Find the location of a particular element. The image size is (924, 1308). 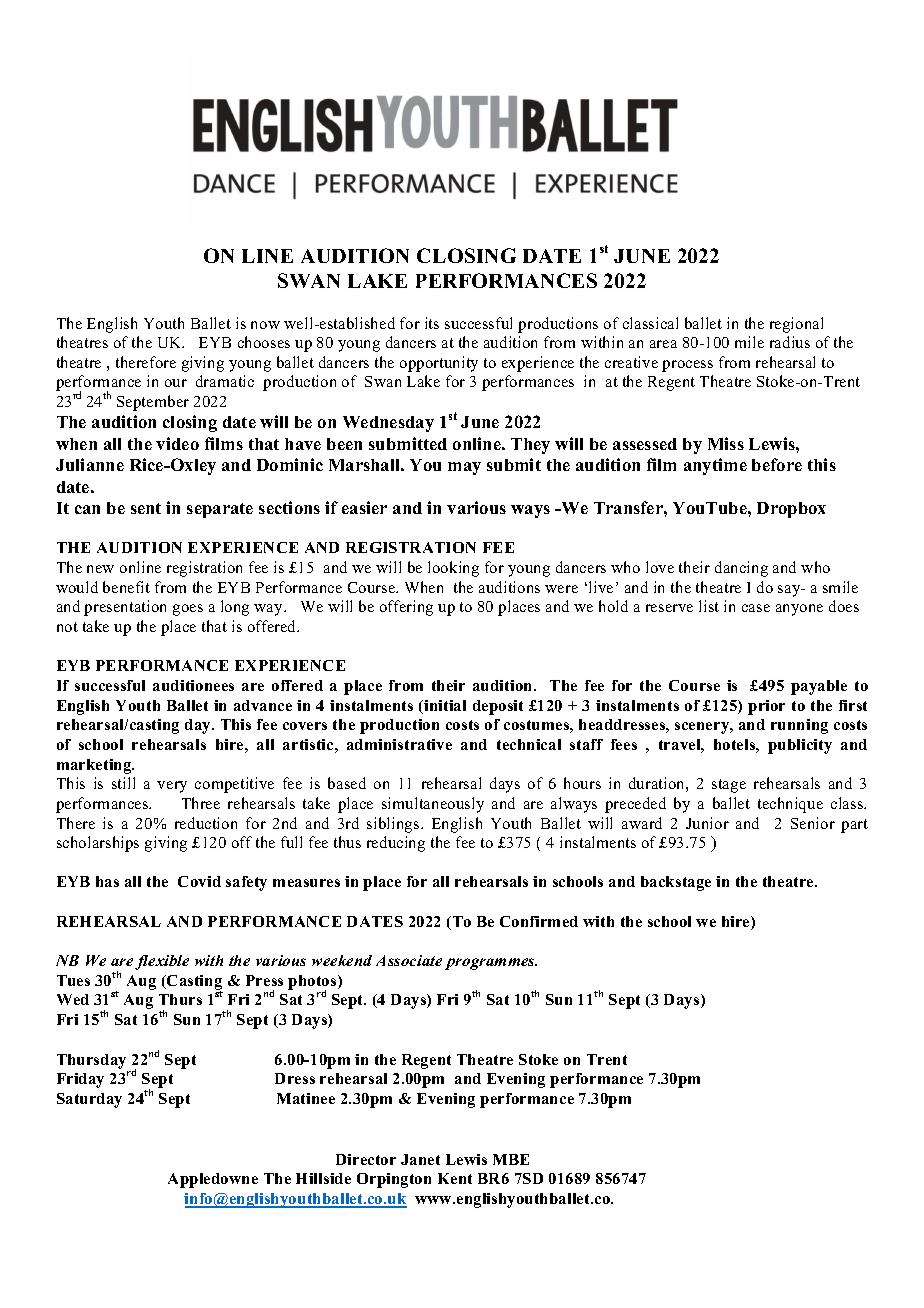

dramatic is located at coordinates (225, 381).
